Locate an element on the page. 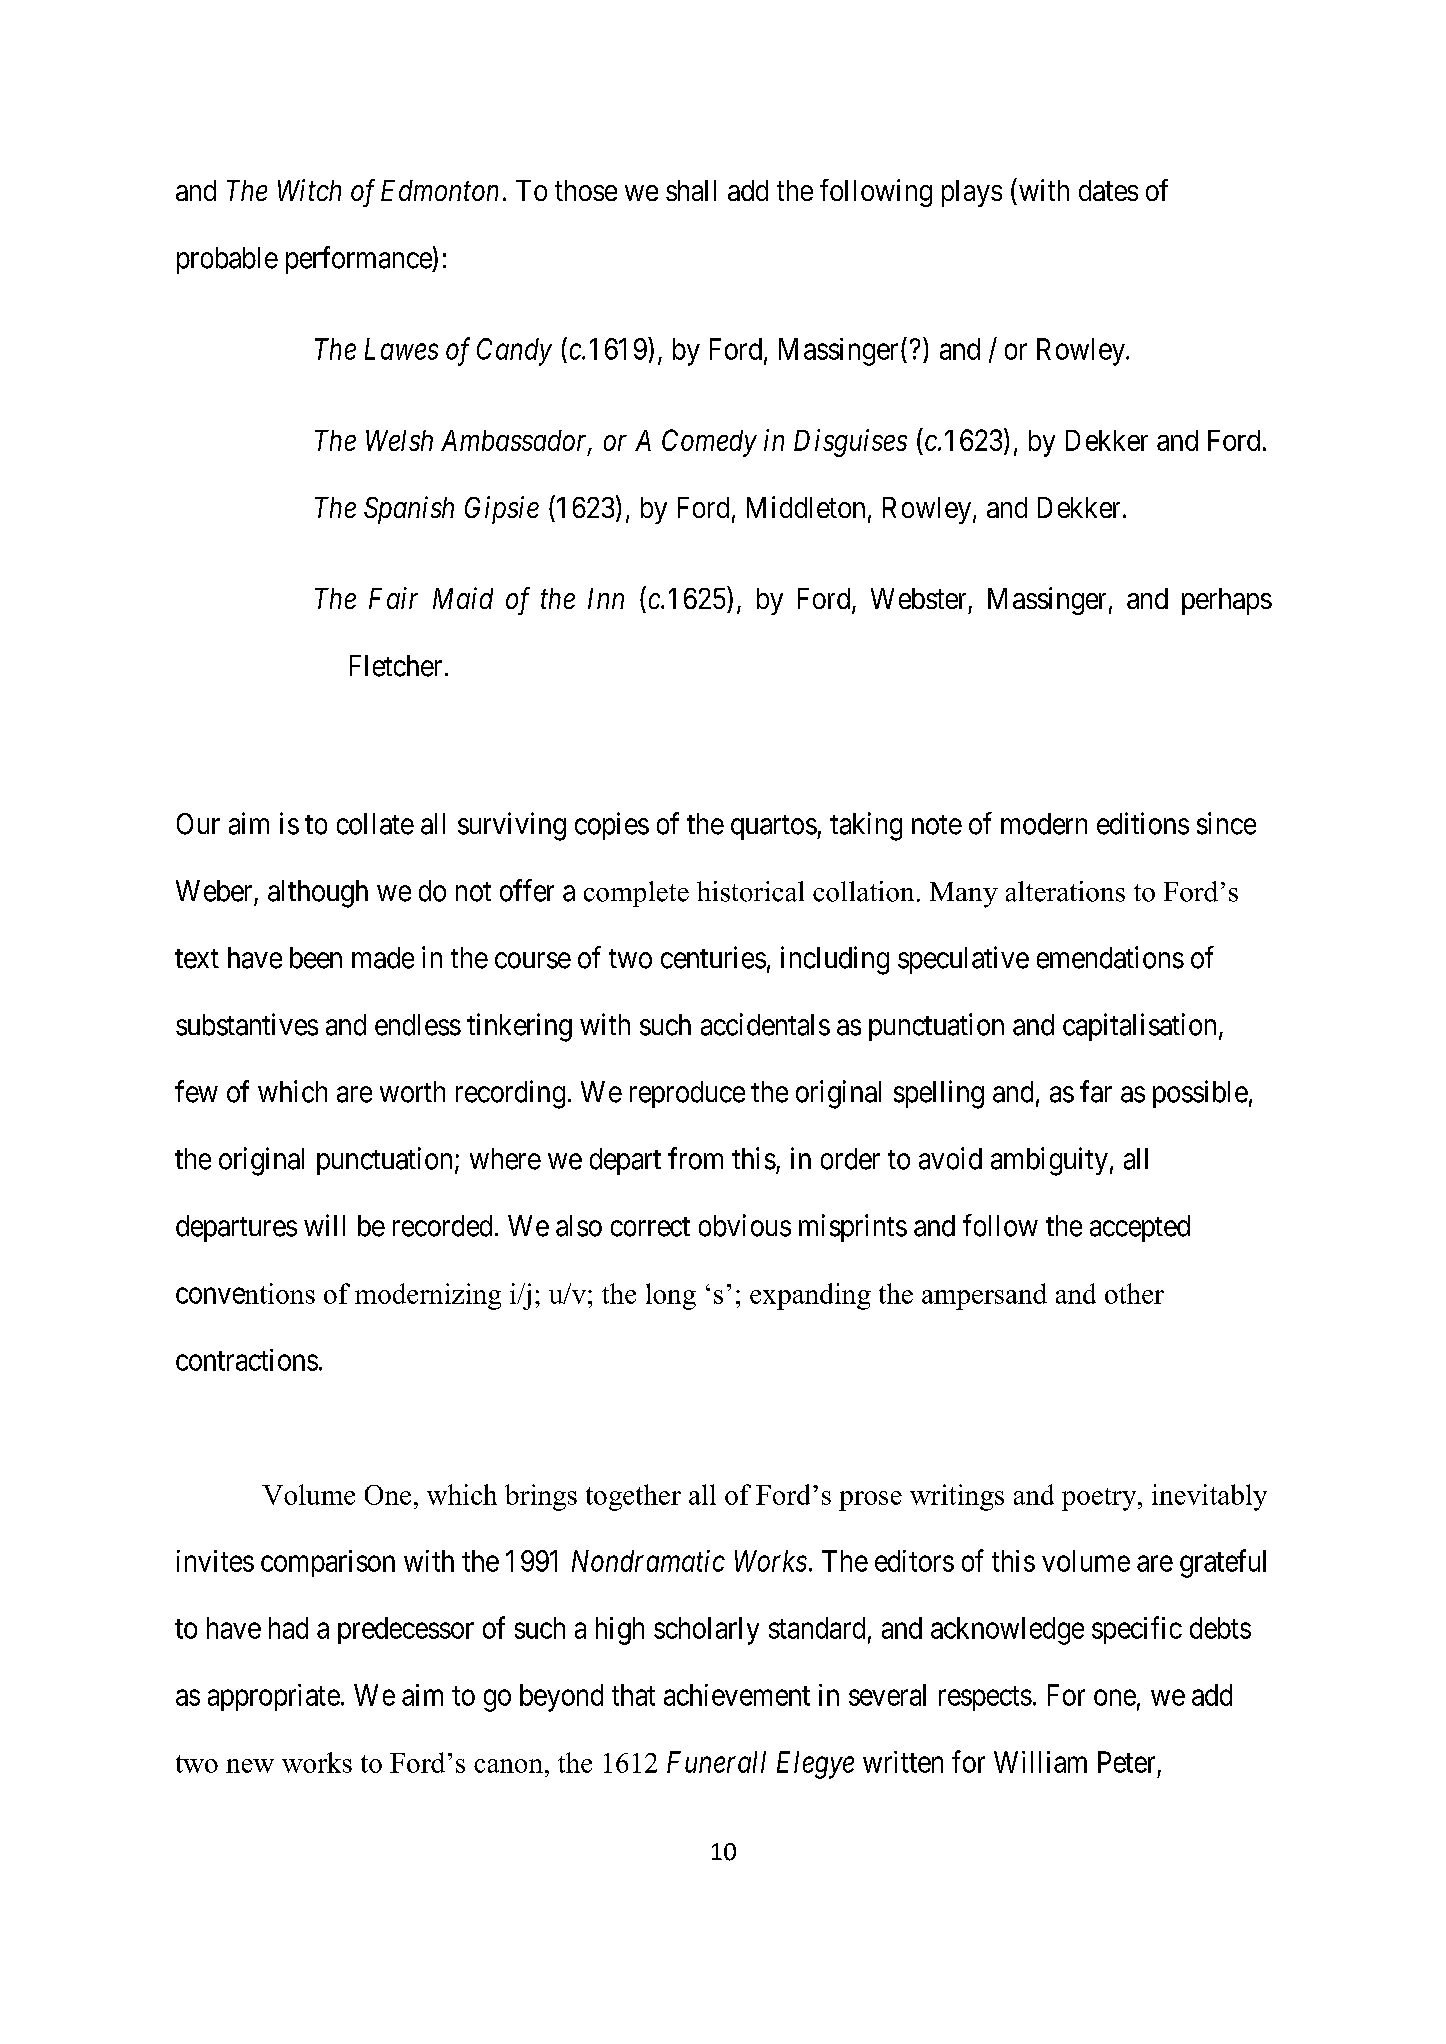  dates is located at coordinates (1108, 190).
